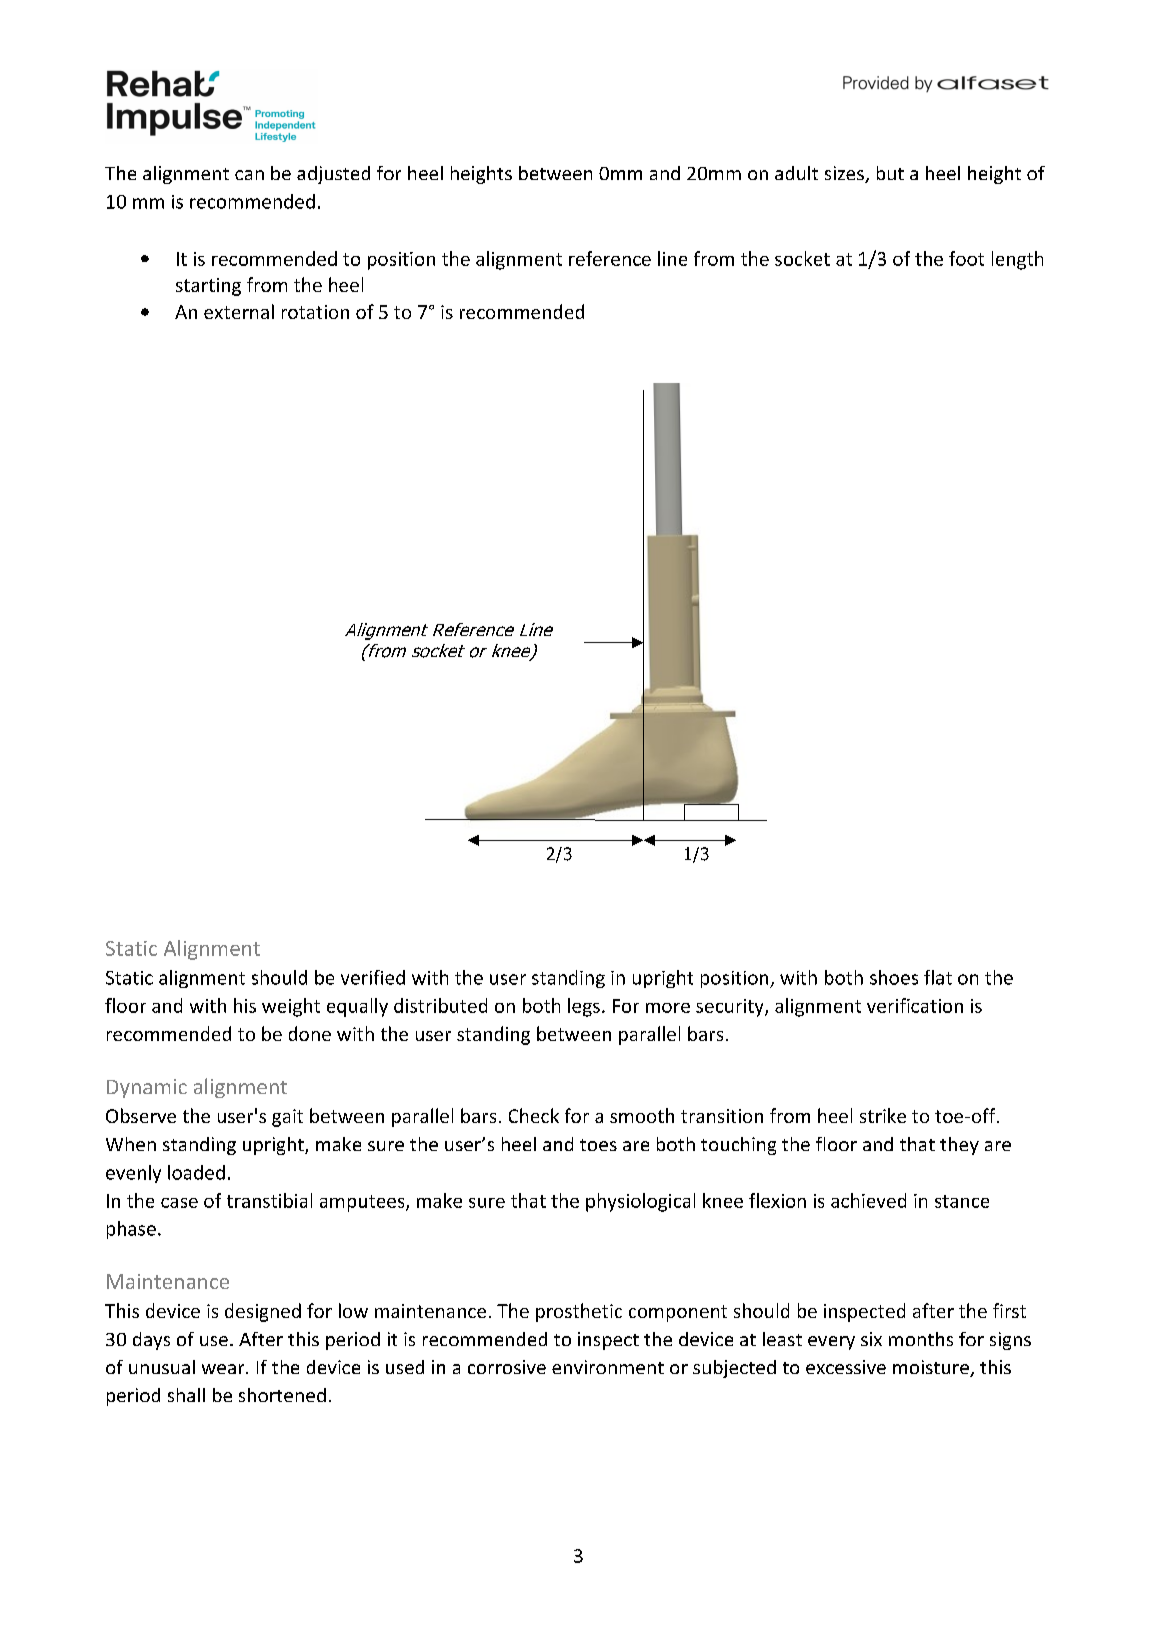  What do you see at coordinates (291, 1007) in the screenshot?
I see `weight` at bounding box center [291, 1007].
